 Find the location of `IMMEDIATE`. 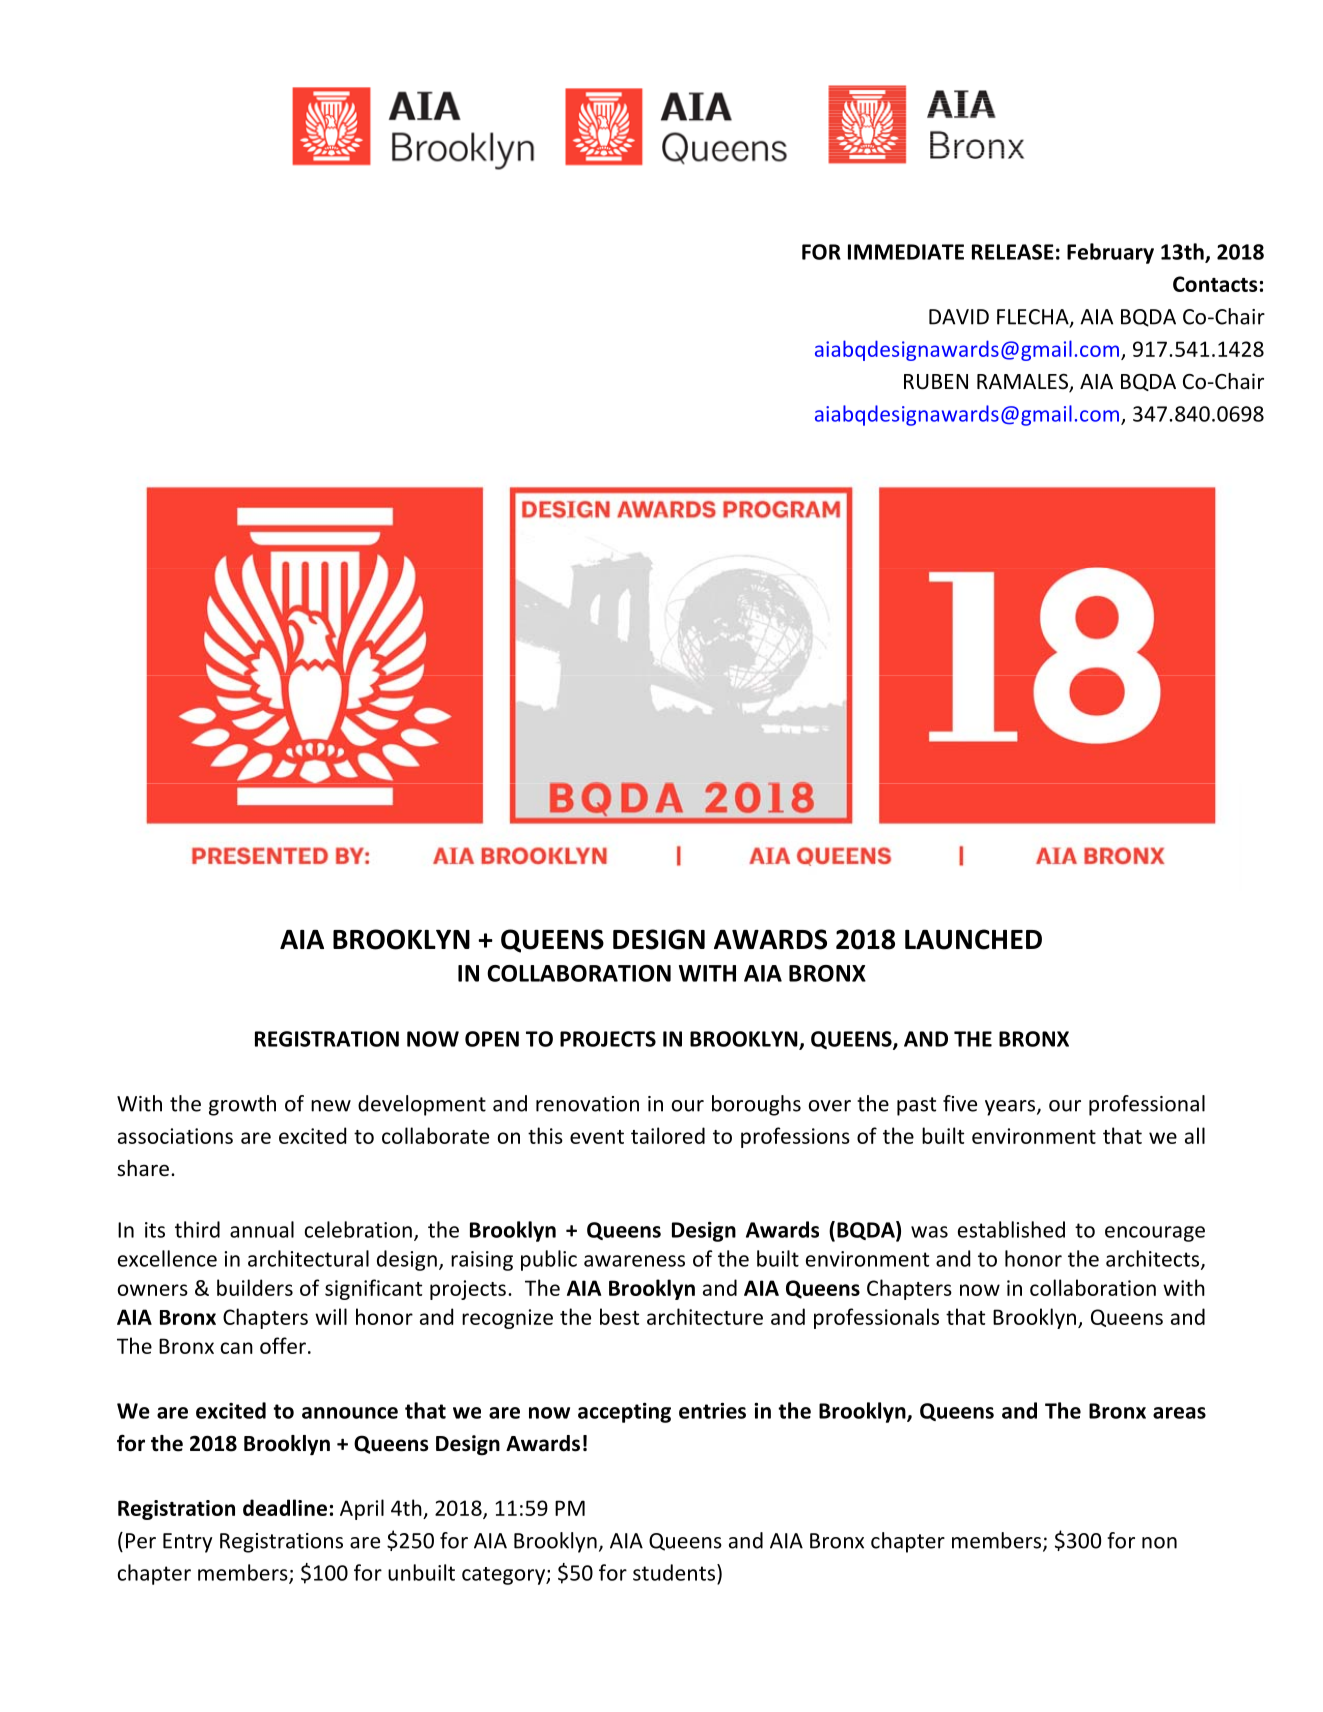

IMMEDIATE is located at coordinates (906, 252).
